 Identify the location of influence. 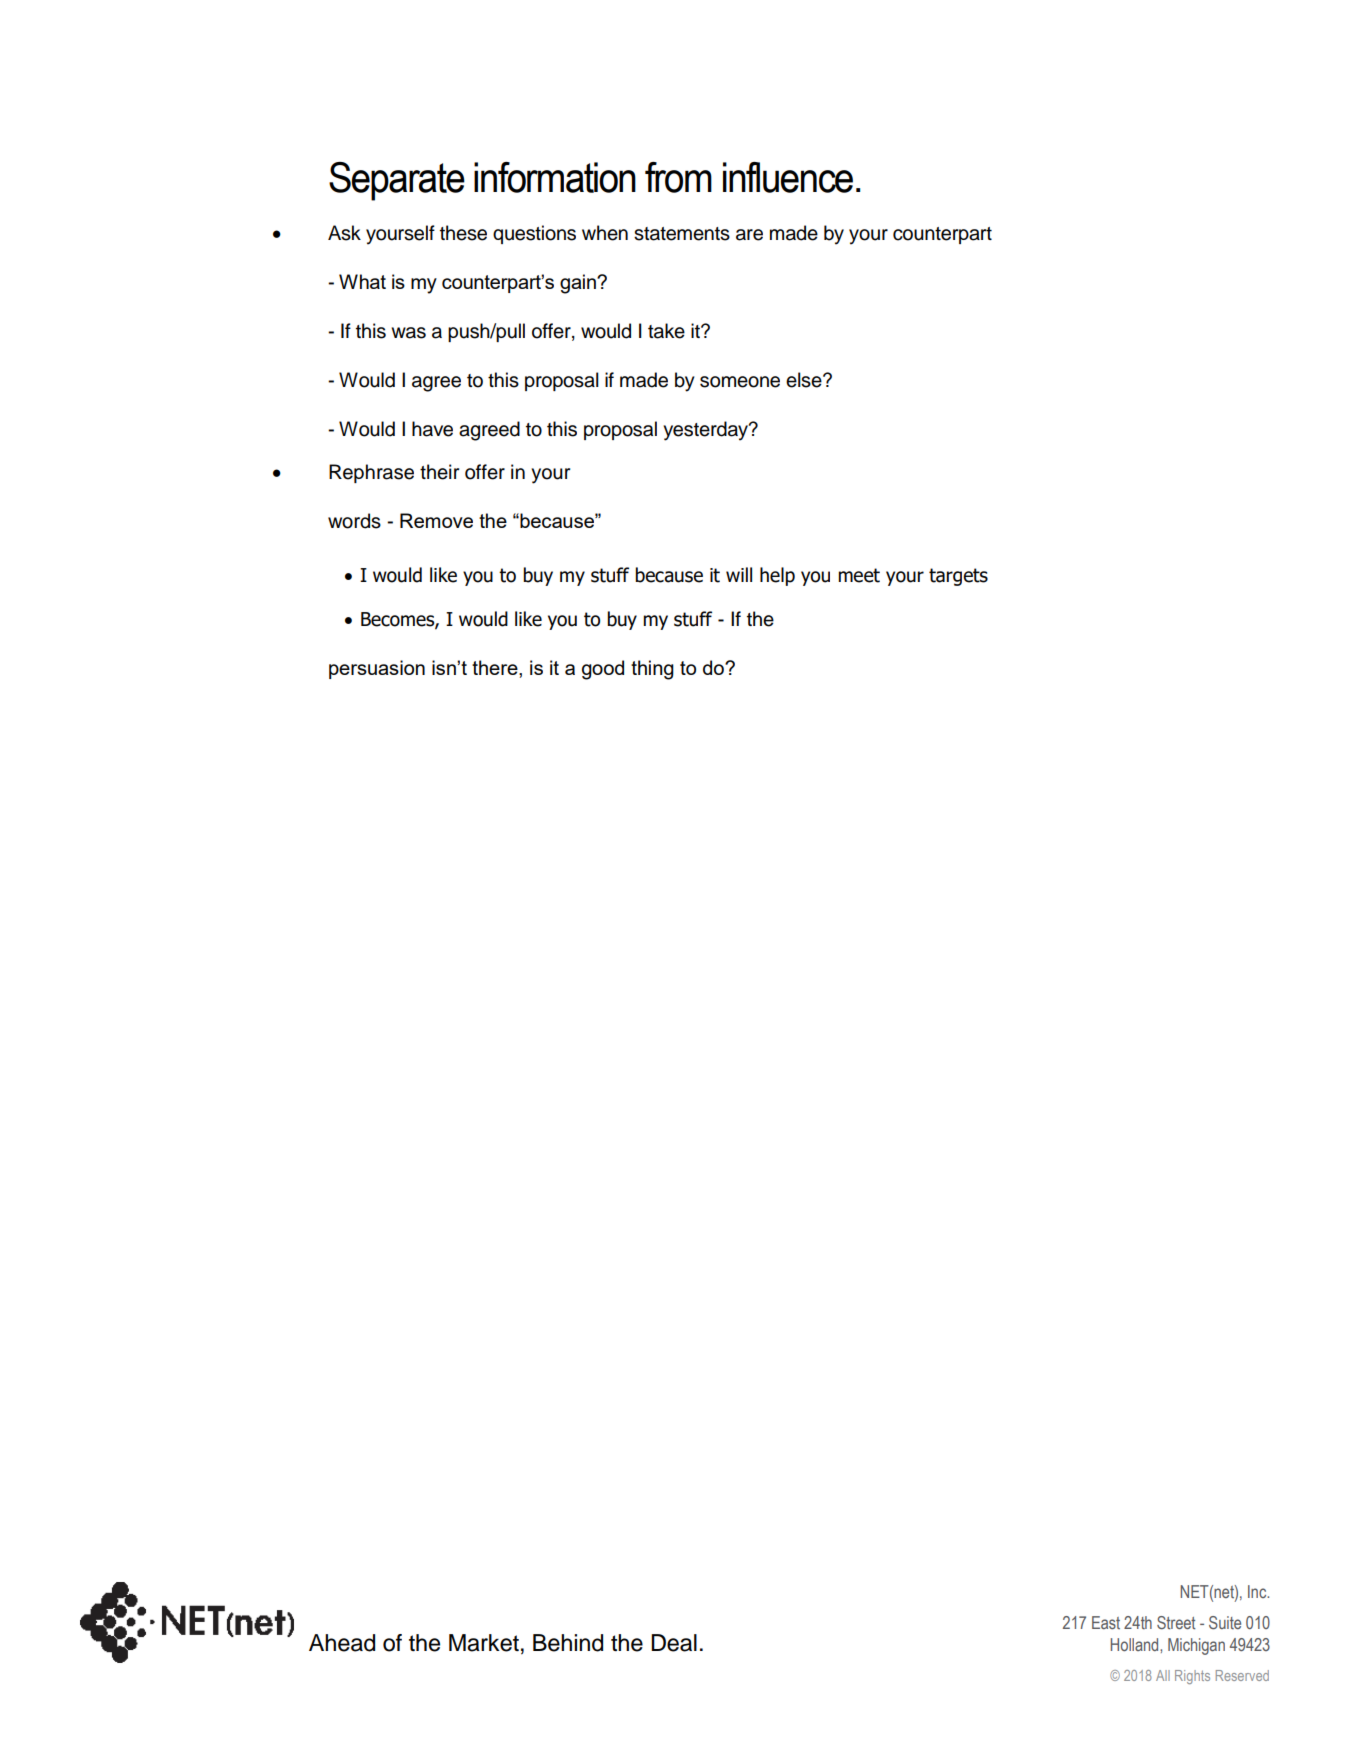
(788, 177).
